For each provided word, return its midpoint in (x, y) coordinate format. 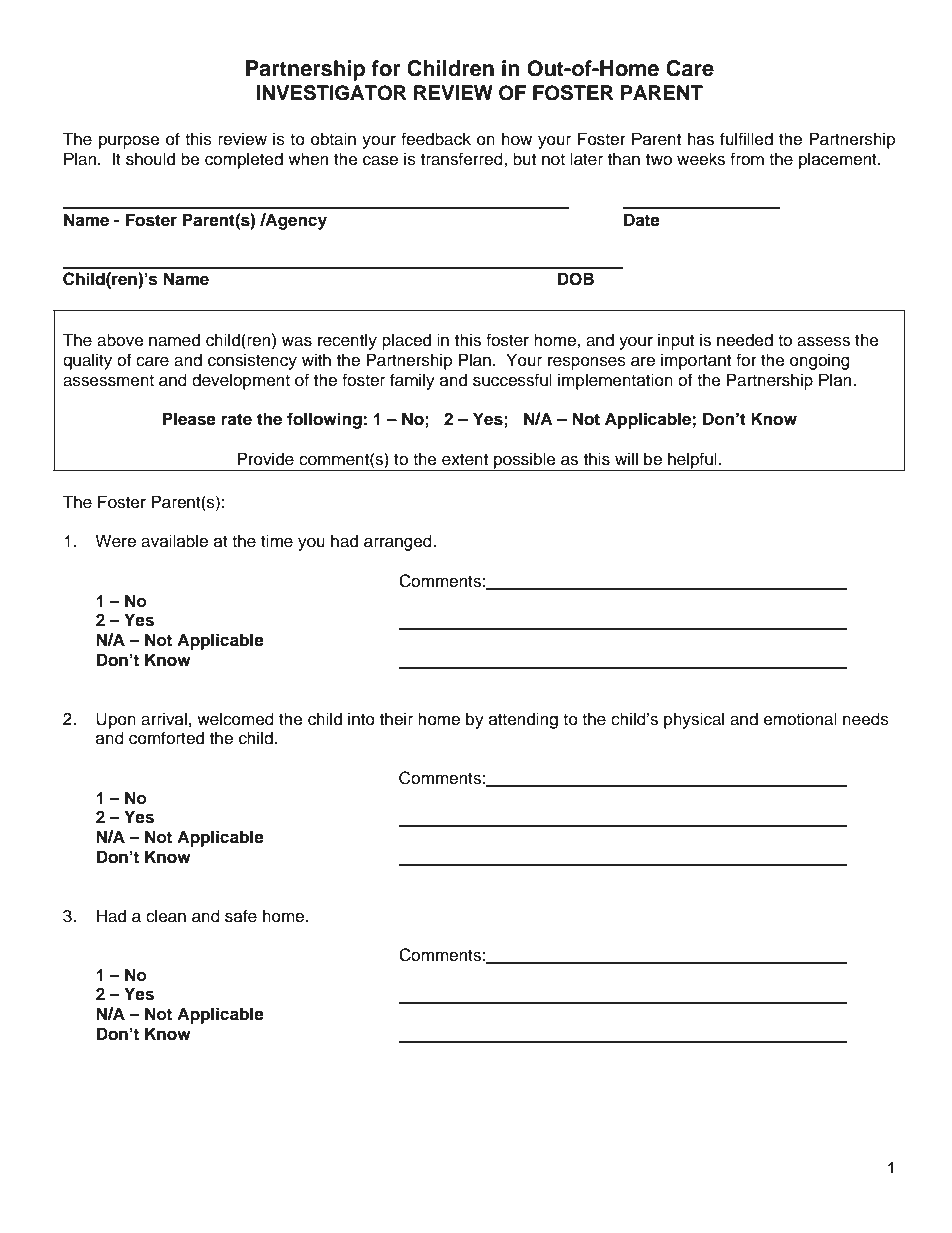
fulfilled (746, 139)
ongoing (820, 361)
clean (166, 916)
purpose (129, 142)
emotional (800, 719)
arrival (164, 719)
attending (523, 720)
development (241, 381)
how (517, 139)
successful (512, 380)
